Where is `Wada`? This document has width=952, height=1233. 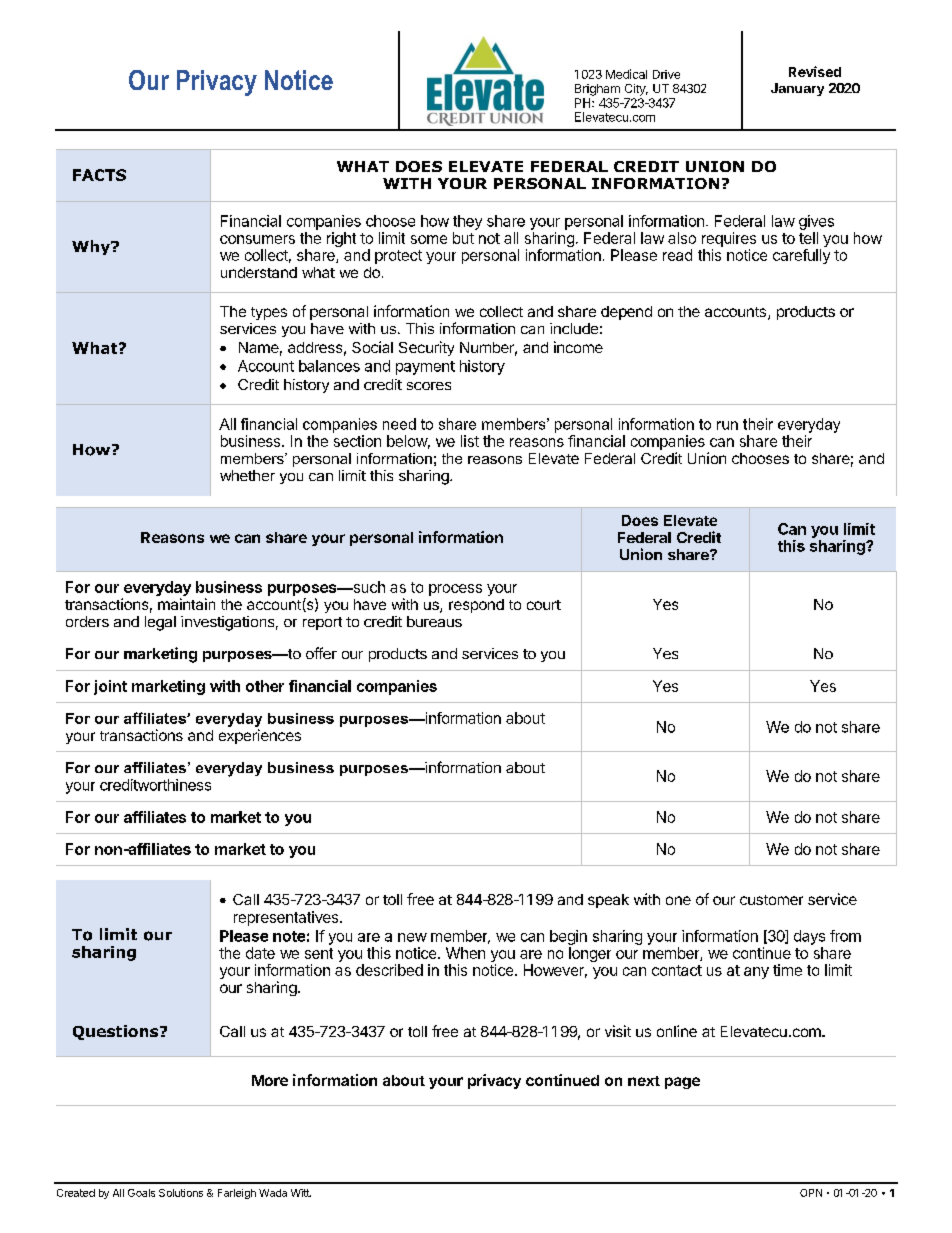 Wada is located at coordinates (273, 1193).
